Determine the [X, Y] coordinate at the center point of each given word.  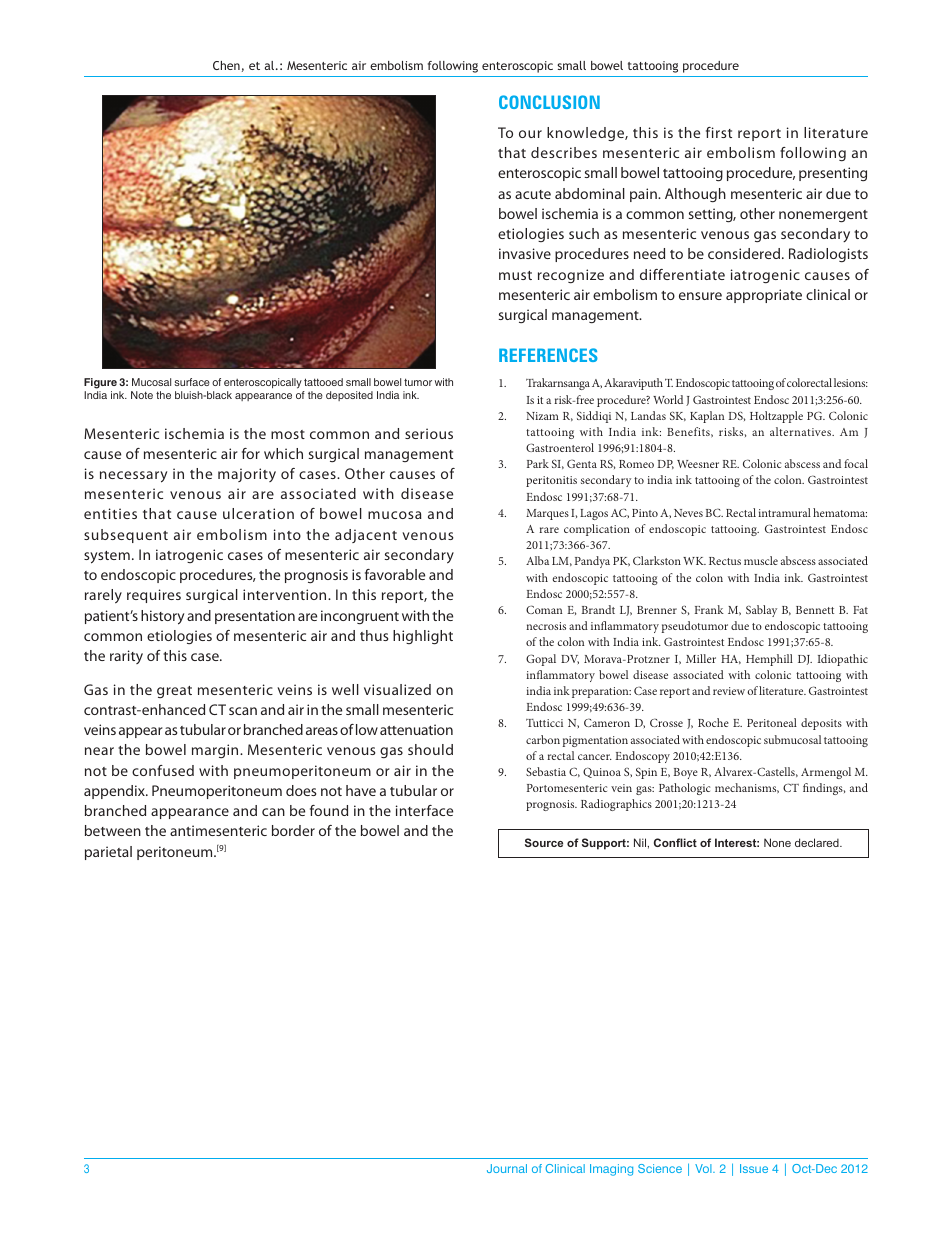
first [719, 132]
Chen [226, 65]
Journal [507, 1168]
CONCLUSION [549, 102]
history [162, 617]
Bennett [815, 610]
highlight [423, 637]
